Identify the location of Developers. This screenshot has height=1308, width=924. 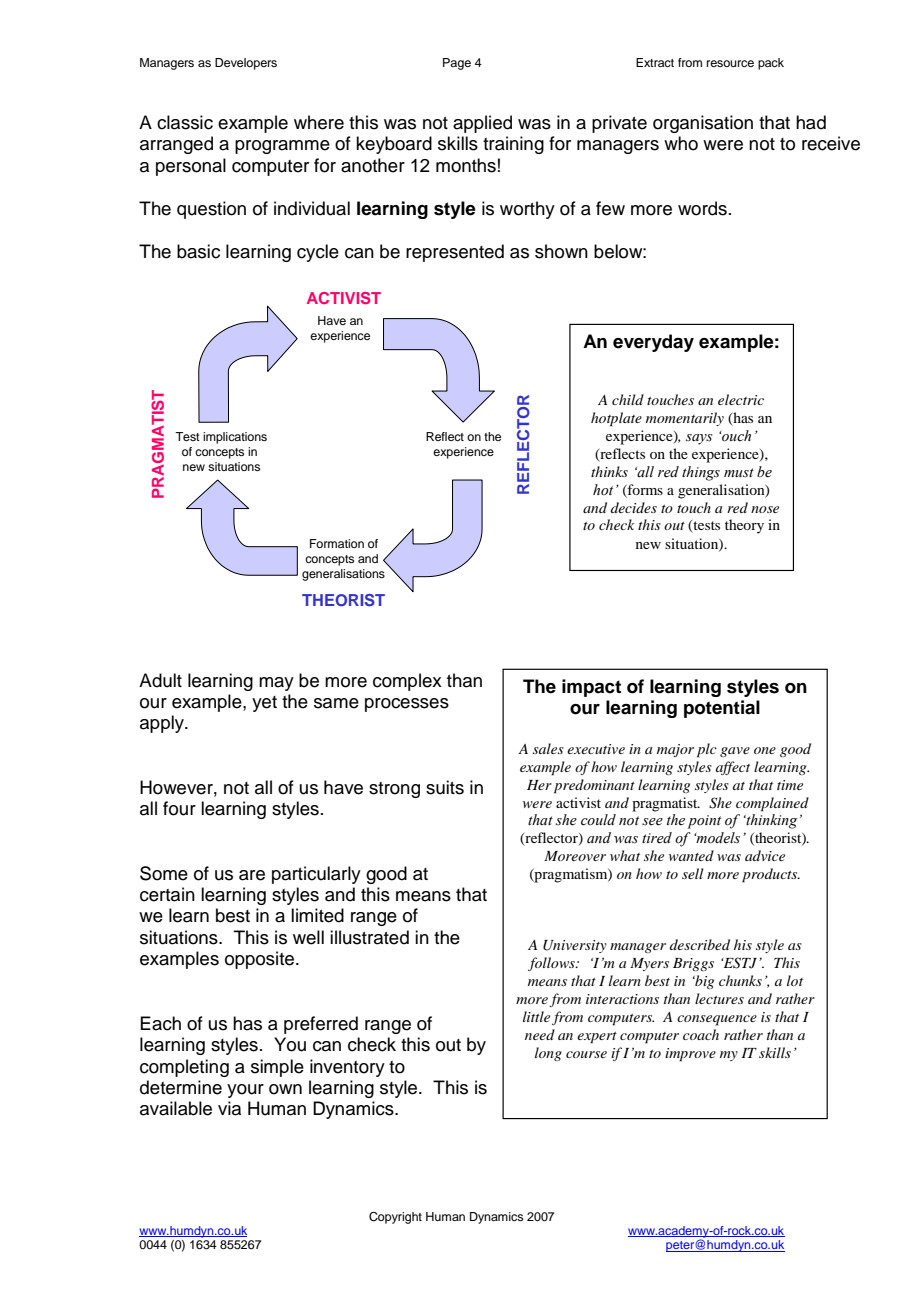
(246, 64).
